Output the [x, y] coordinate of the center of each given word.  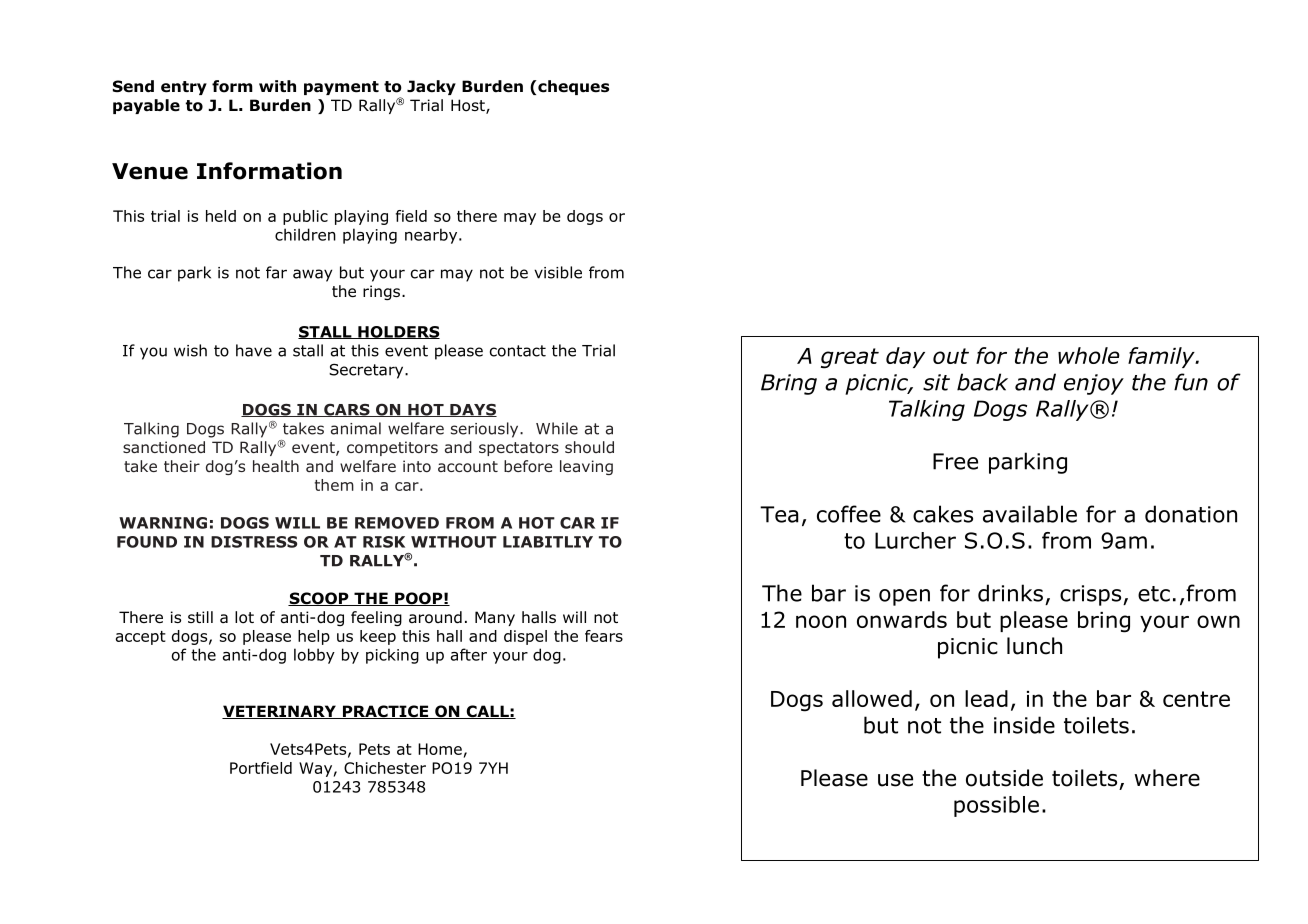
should [589, 447]
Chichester [385, 768]
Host [469, 106]
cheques [572, 87]
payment [341, 88]
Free [955, 461]
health [276, 466]
